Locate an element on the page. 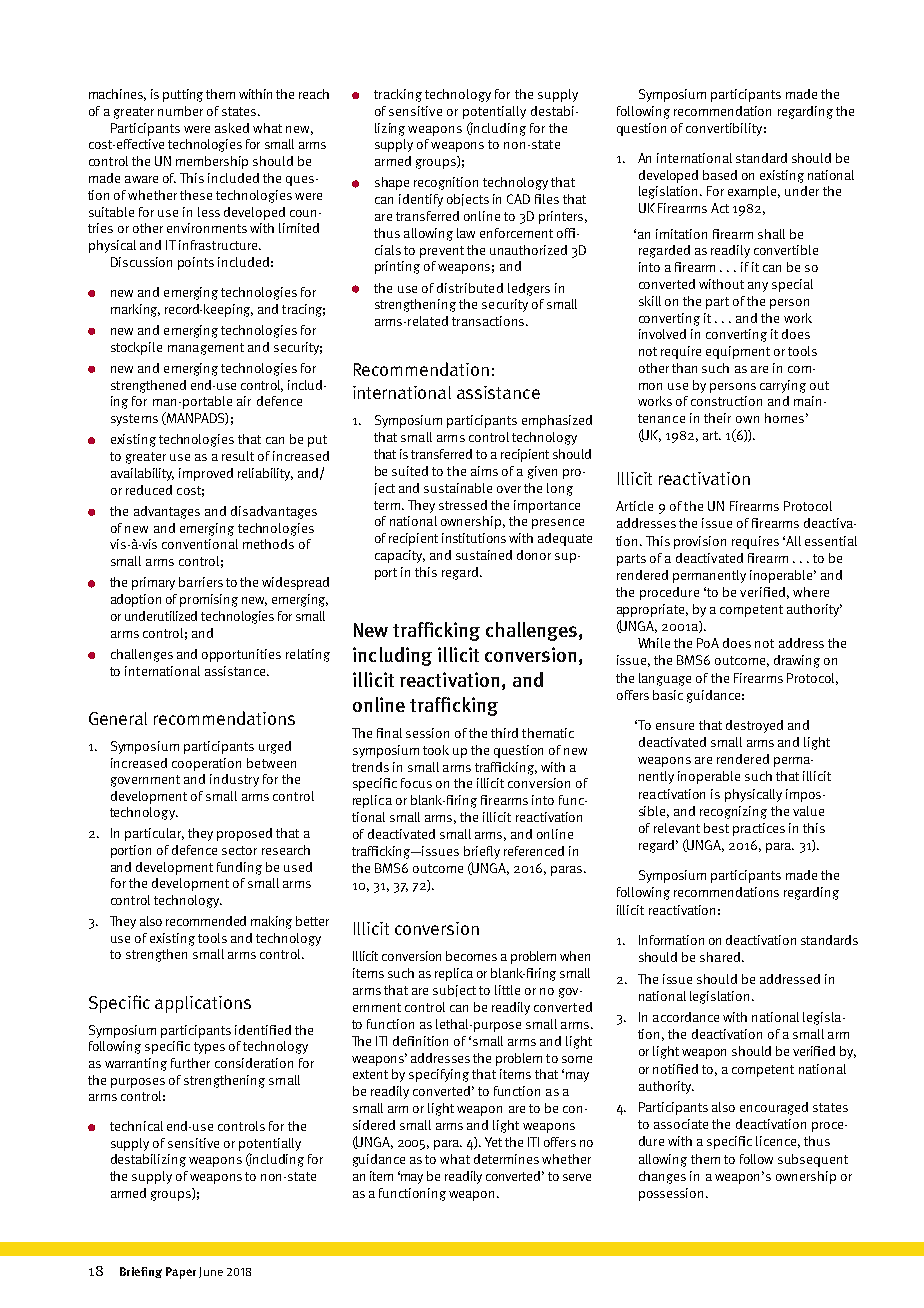 This document has width=924, height=1308. Yet is located at coordinates (493, 1142).
